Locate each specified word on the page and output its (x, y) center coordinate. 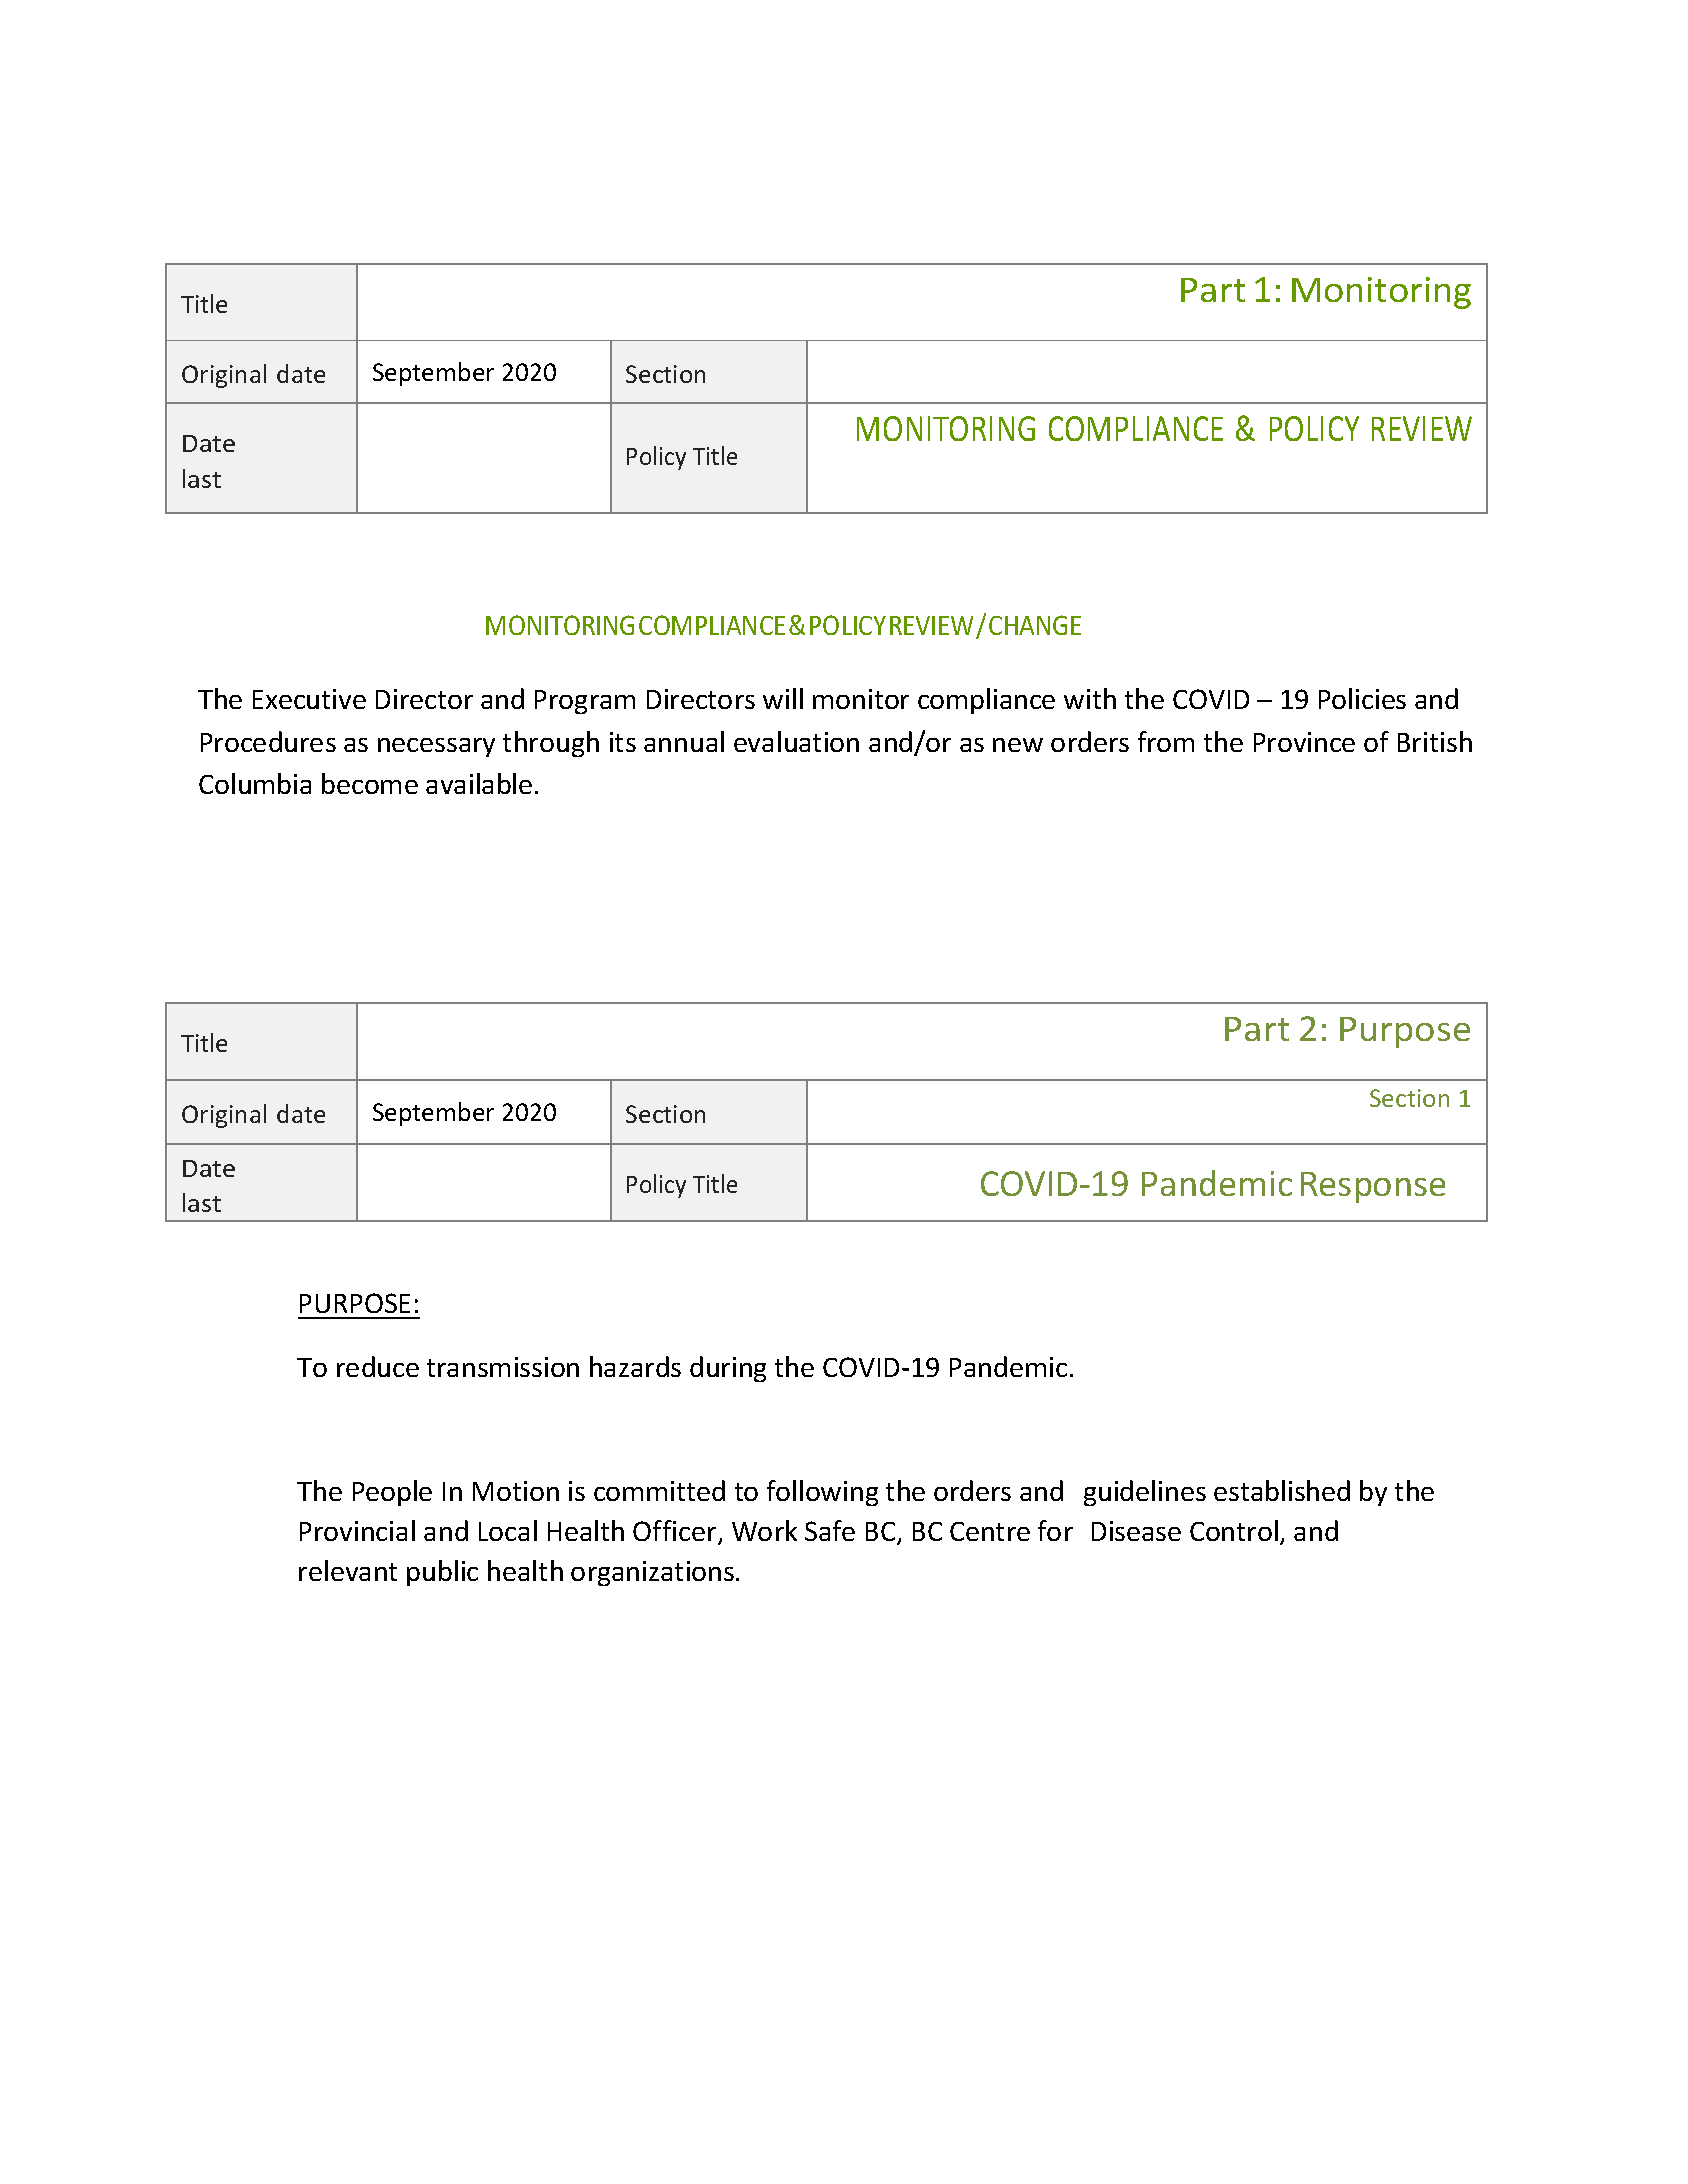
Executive (309, 699)
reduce (378, 1366)
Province (1304, 742)
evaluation (796, 741)
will (783, 698)
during (728, 1369)
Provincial (357, 1530)
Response (1373, 1187)
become (370, 783)
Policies (1362, 698)
